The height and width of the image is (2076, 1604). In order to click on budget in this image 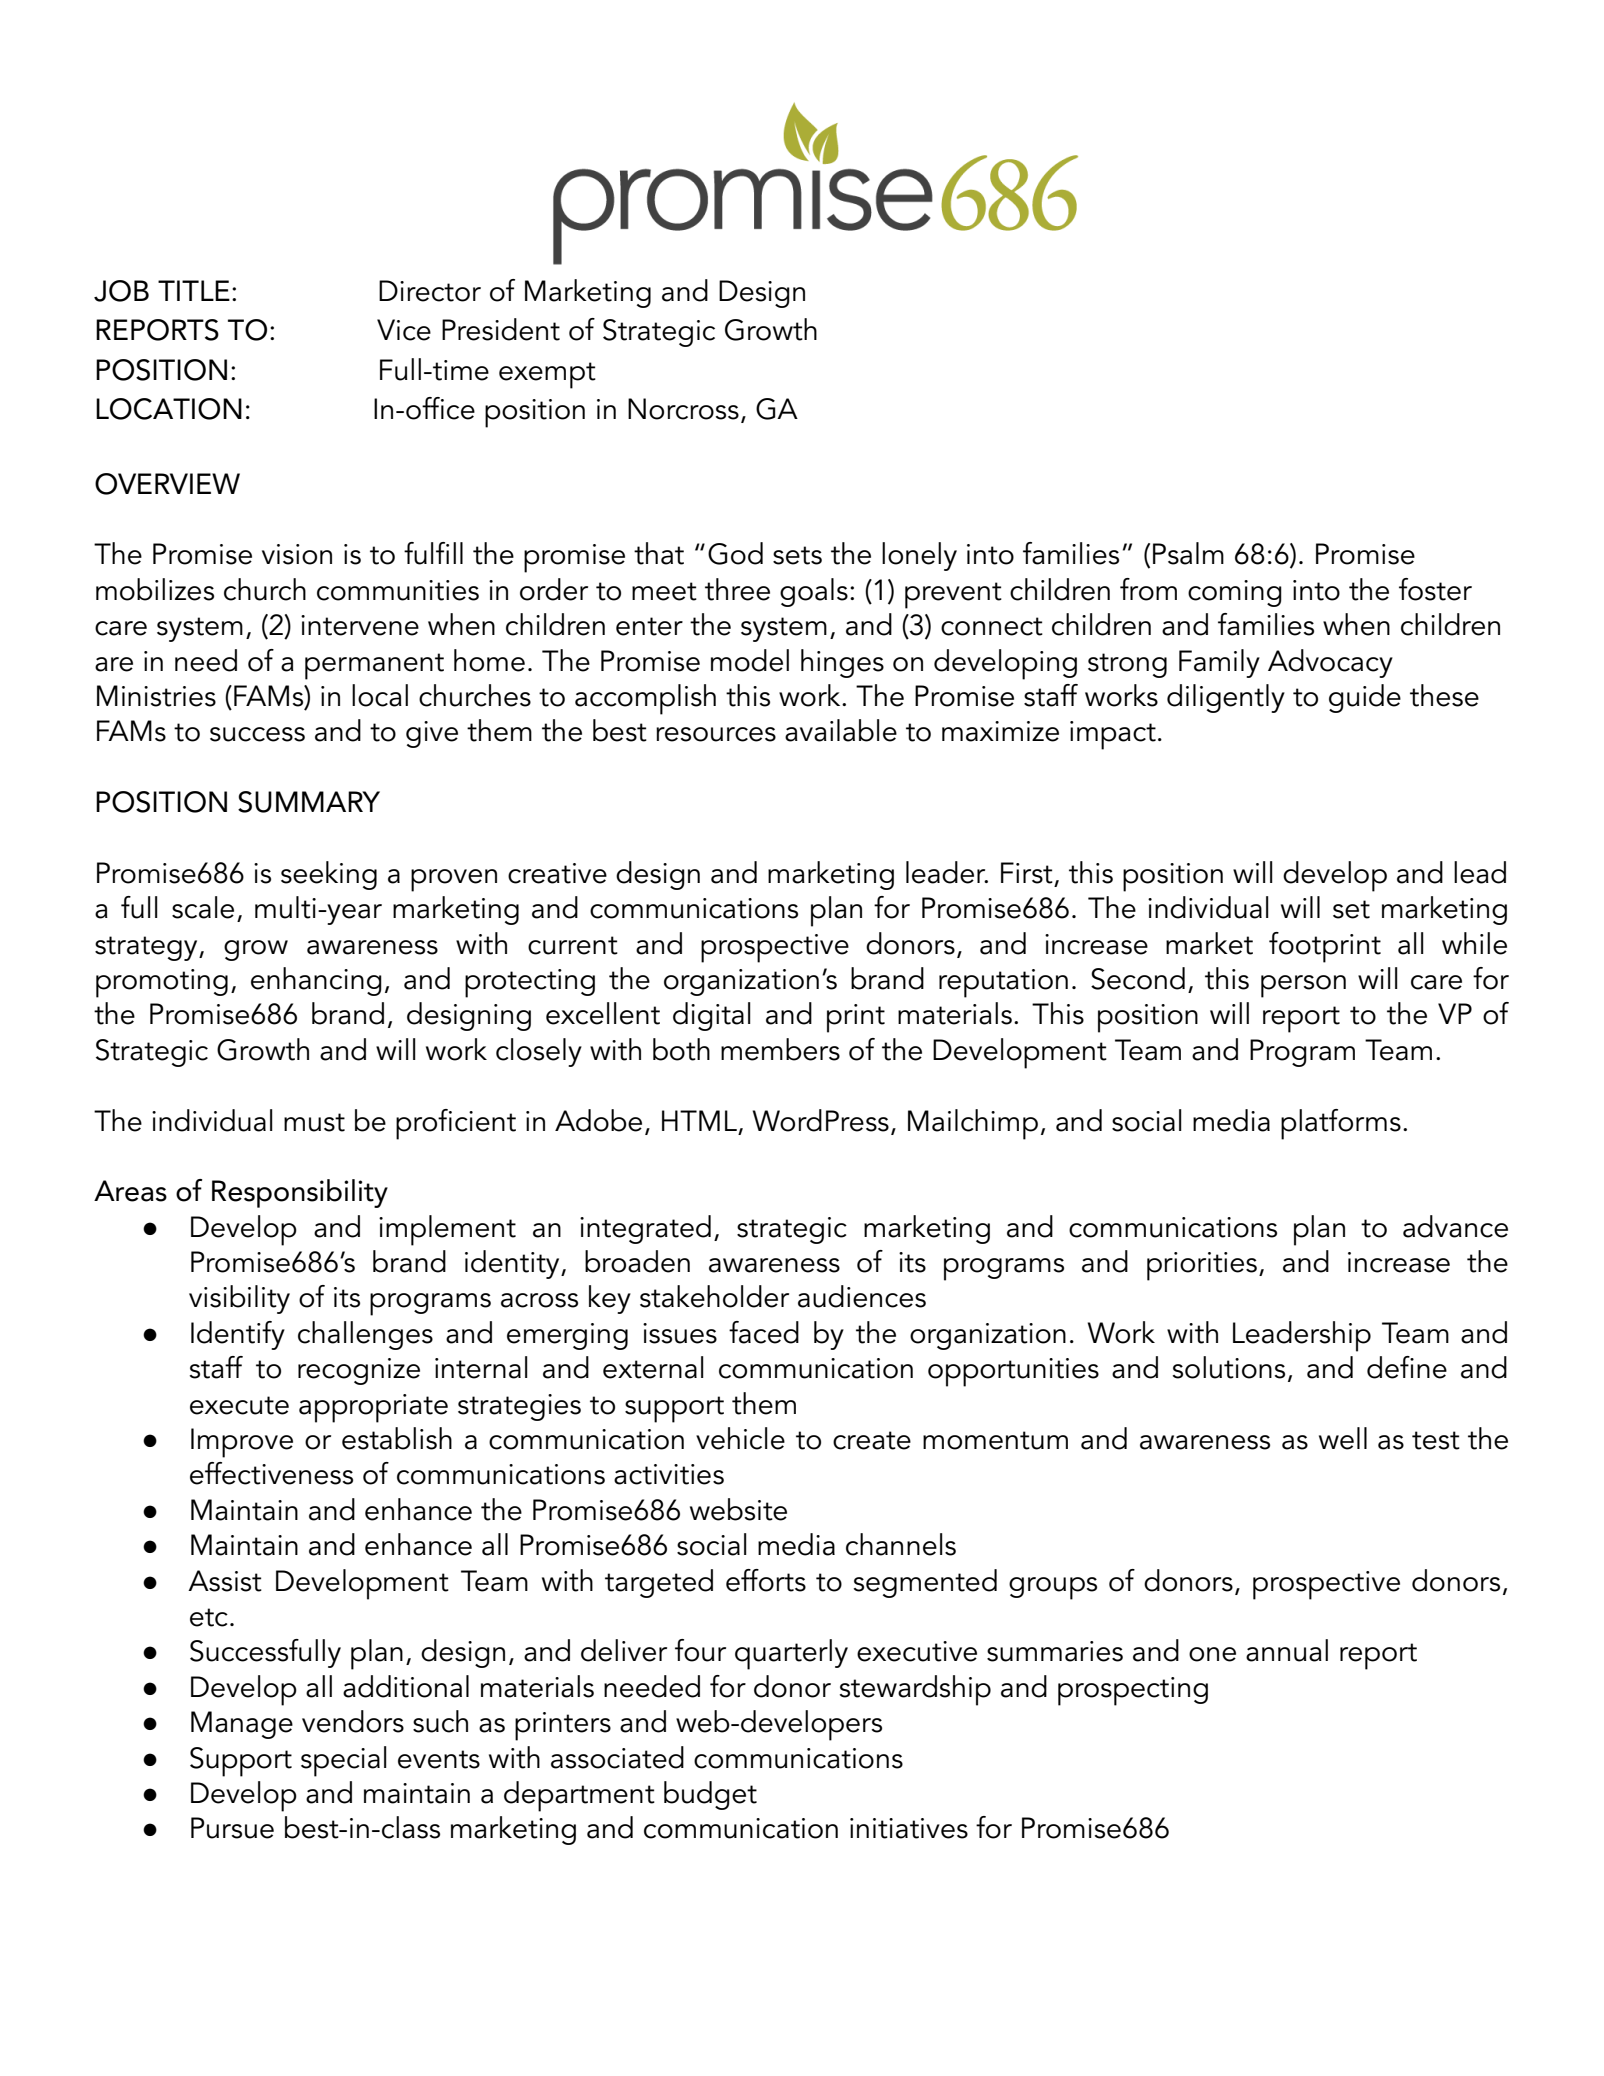, I will do `click(710, 1795)`.
